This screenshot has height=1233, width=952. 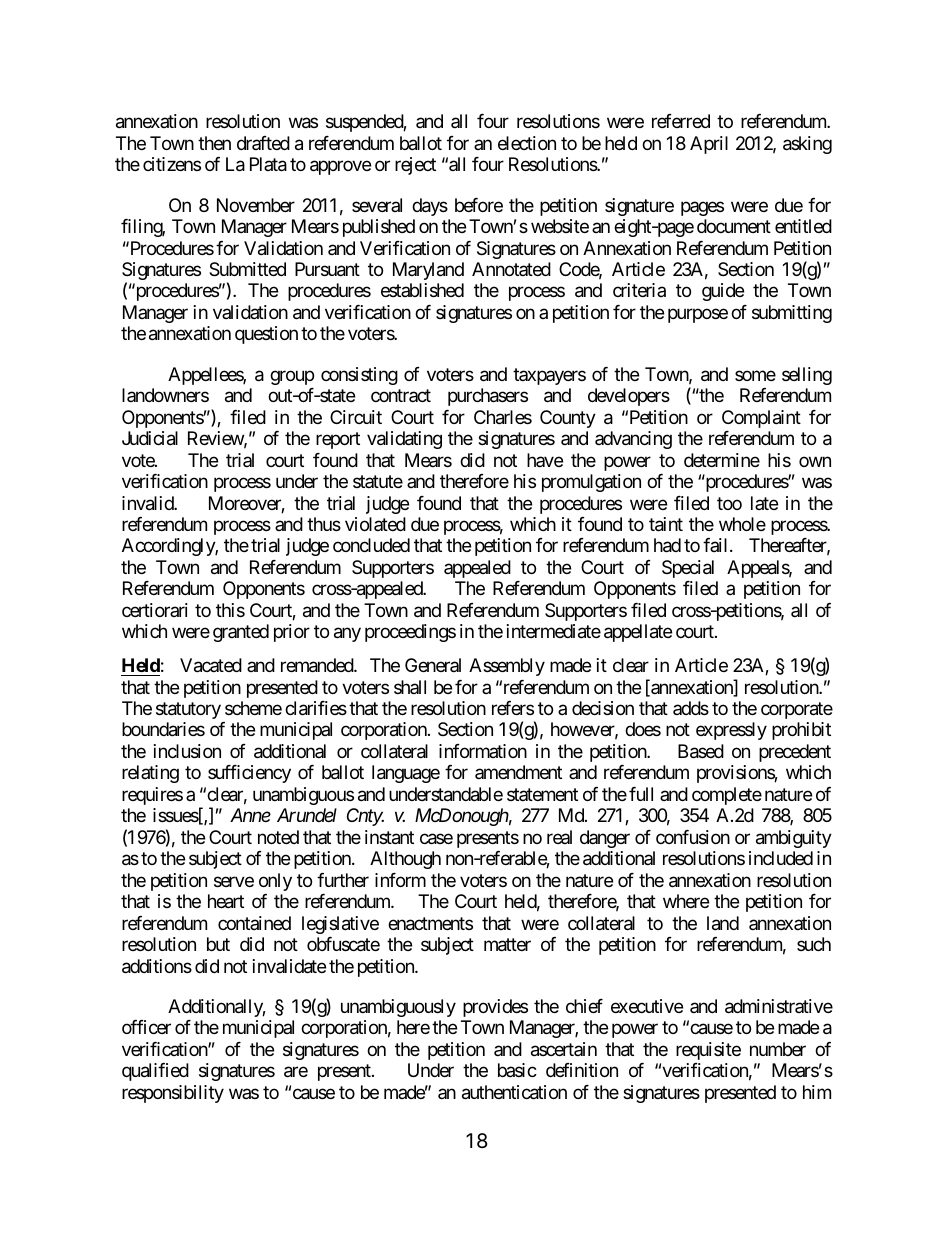 What do you see at coordinates (545, 460) in the screenshot?
I see `have` at bounding box center [545, 460].
